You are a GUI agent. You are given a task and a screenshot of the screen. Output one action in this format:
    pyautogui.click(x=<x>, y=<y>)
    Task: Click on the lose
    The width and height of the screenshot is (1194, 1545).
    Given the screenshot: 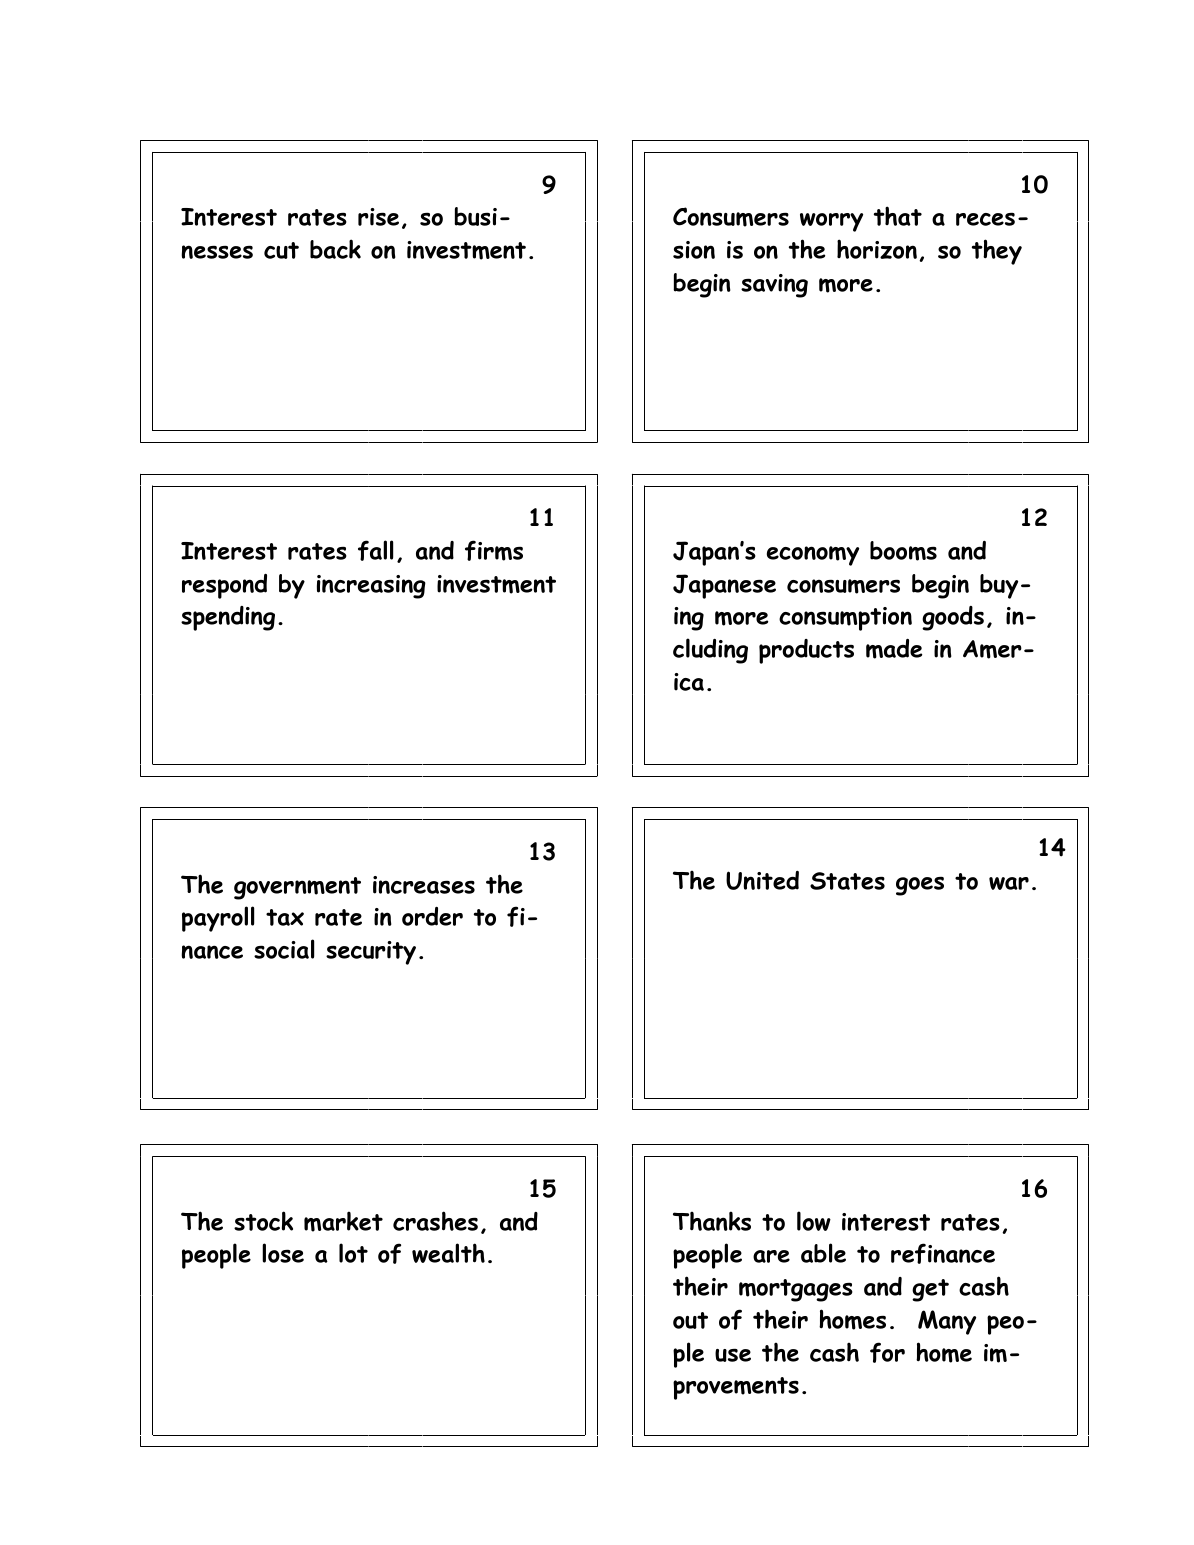 What is the action you would take?
    pyautogui.click(x=283, y=1253)
